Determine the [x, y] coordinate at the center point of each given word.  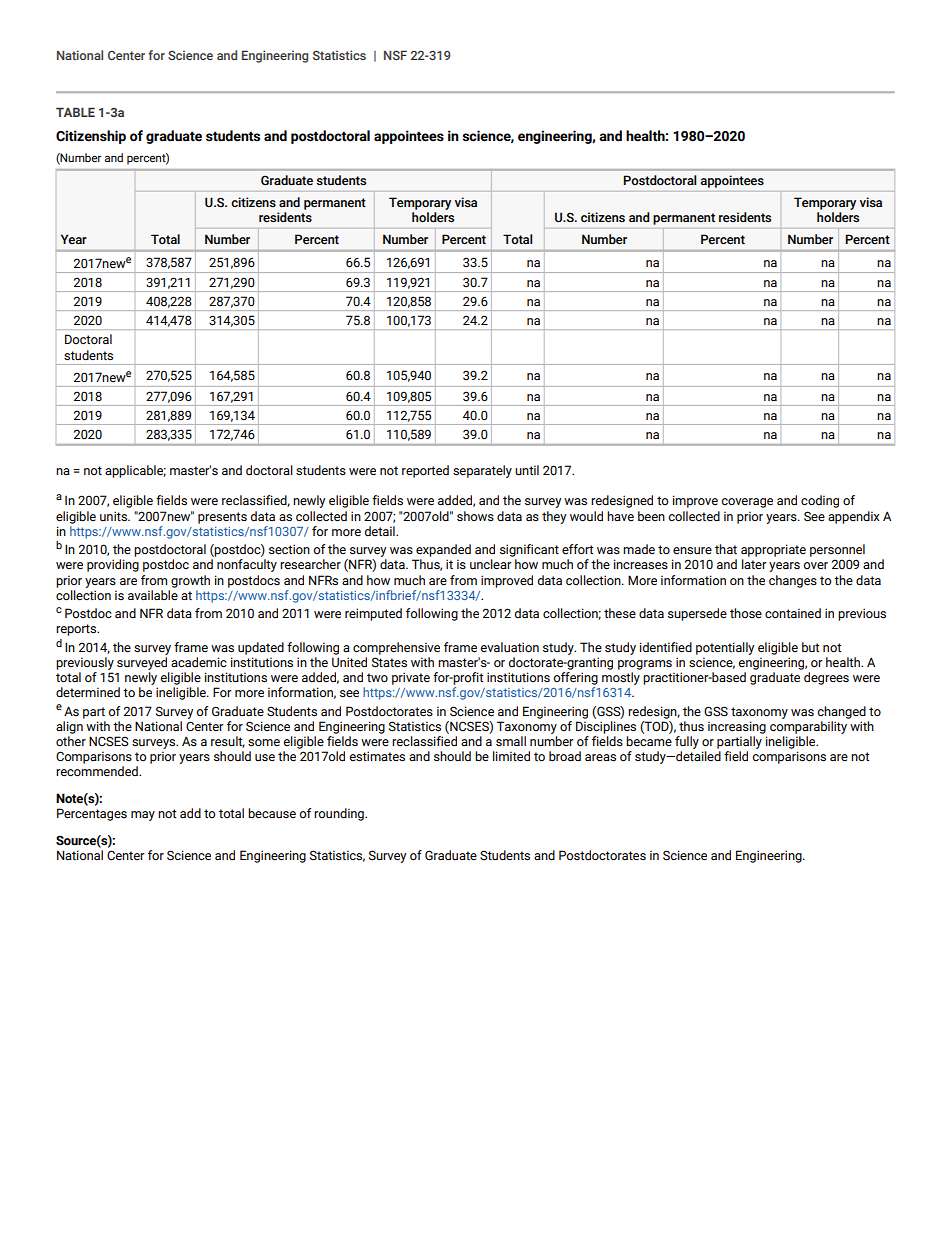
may [143, 816]
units [114, 516]
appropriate [773, 550]
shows [475, 516]
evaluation [509, 647]
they [554, 517]
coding [820, 501]
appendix [854, 517]
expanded [443, 550]
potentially [725, 648]
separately [482, 471]
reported [425, 471]
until [527, 470]
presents [222, 518]
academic [199, 662]
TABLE [75, 112]
